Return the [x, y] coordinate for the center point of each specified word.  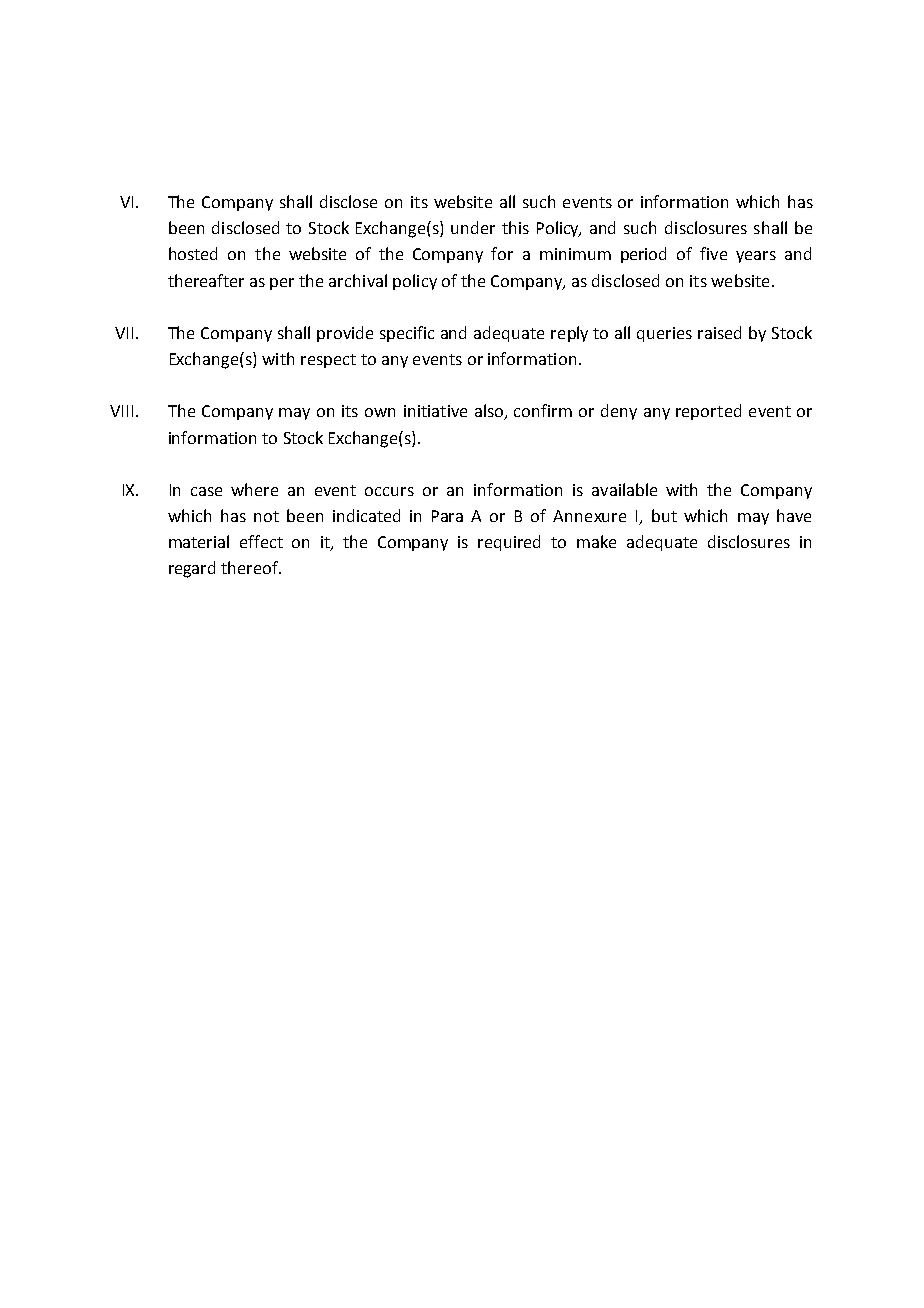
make [596, 541]
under [473, 227]
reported [708, 412]
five [713, 253]
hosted [193, 253]
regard [192, 569]
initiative [435, 411]
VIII [121, 411]
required [509, 543]
